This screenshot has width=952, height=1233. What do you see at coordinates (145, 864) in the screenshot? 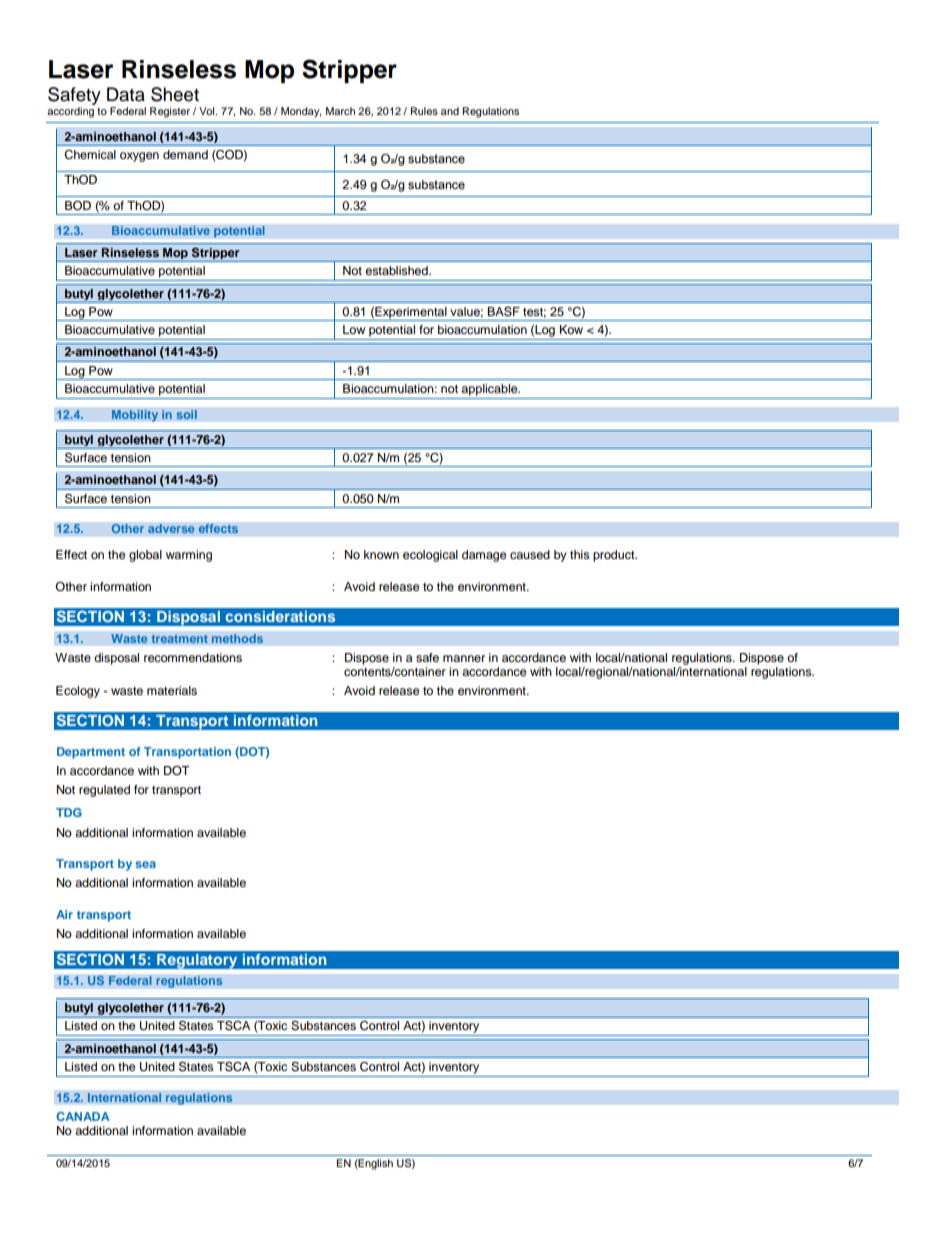
I see `sea` at bounding box center [145, 864].
